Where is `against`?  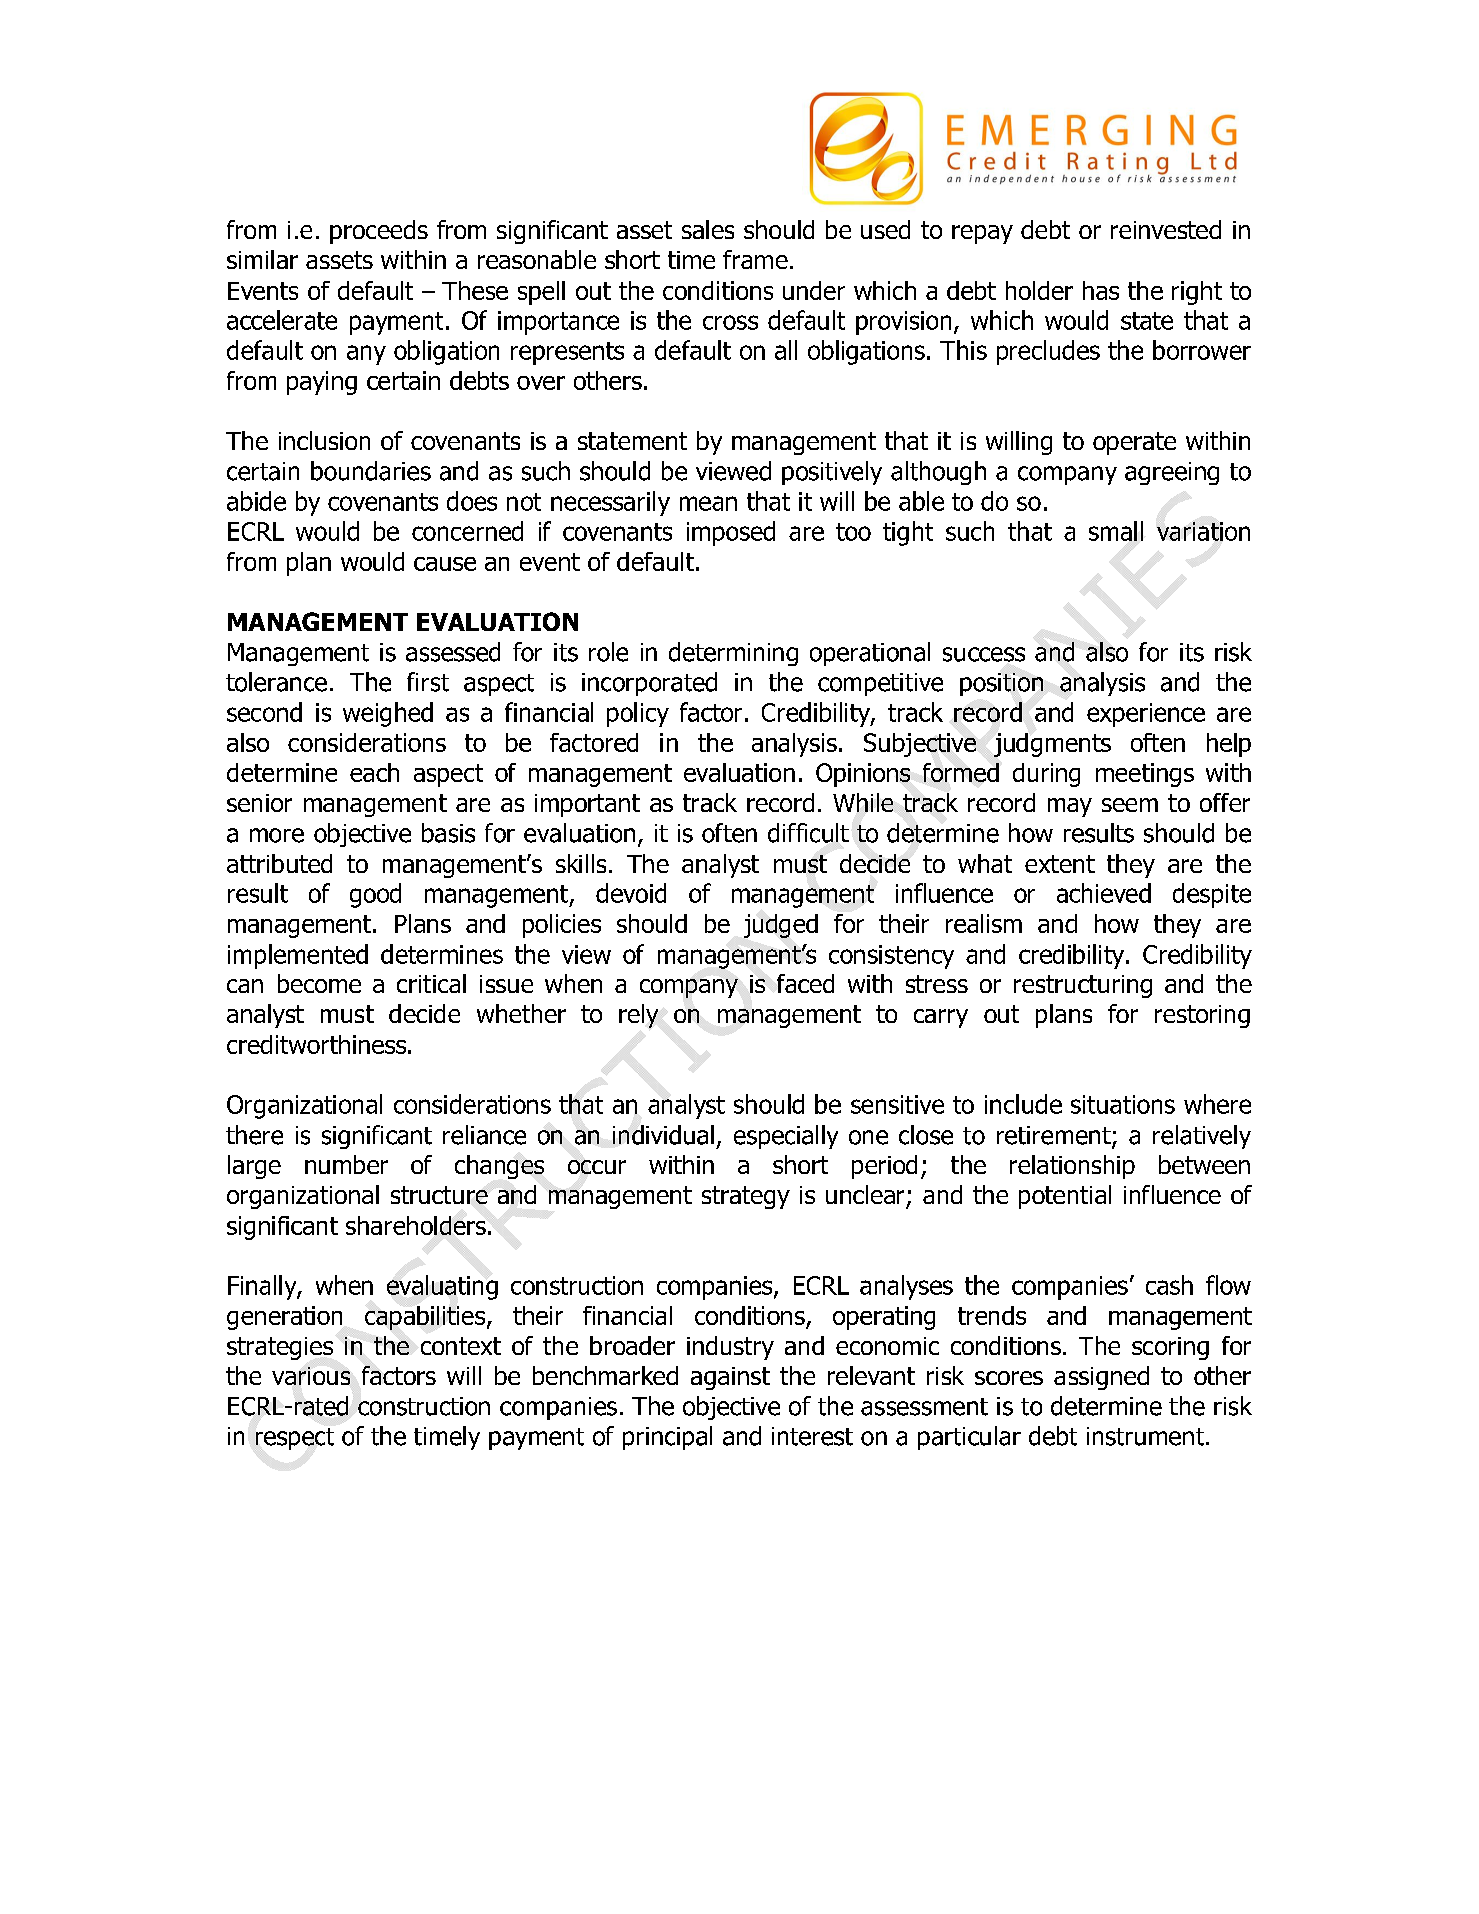 against is located at coordinates (730, 1378).
